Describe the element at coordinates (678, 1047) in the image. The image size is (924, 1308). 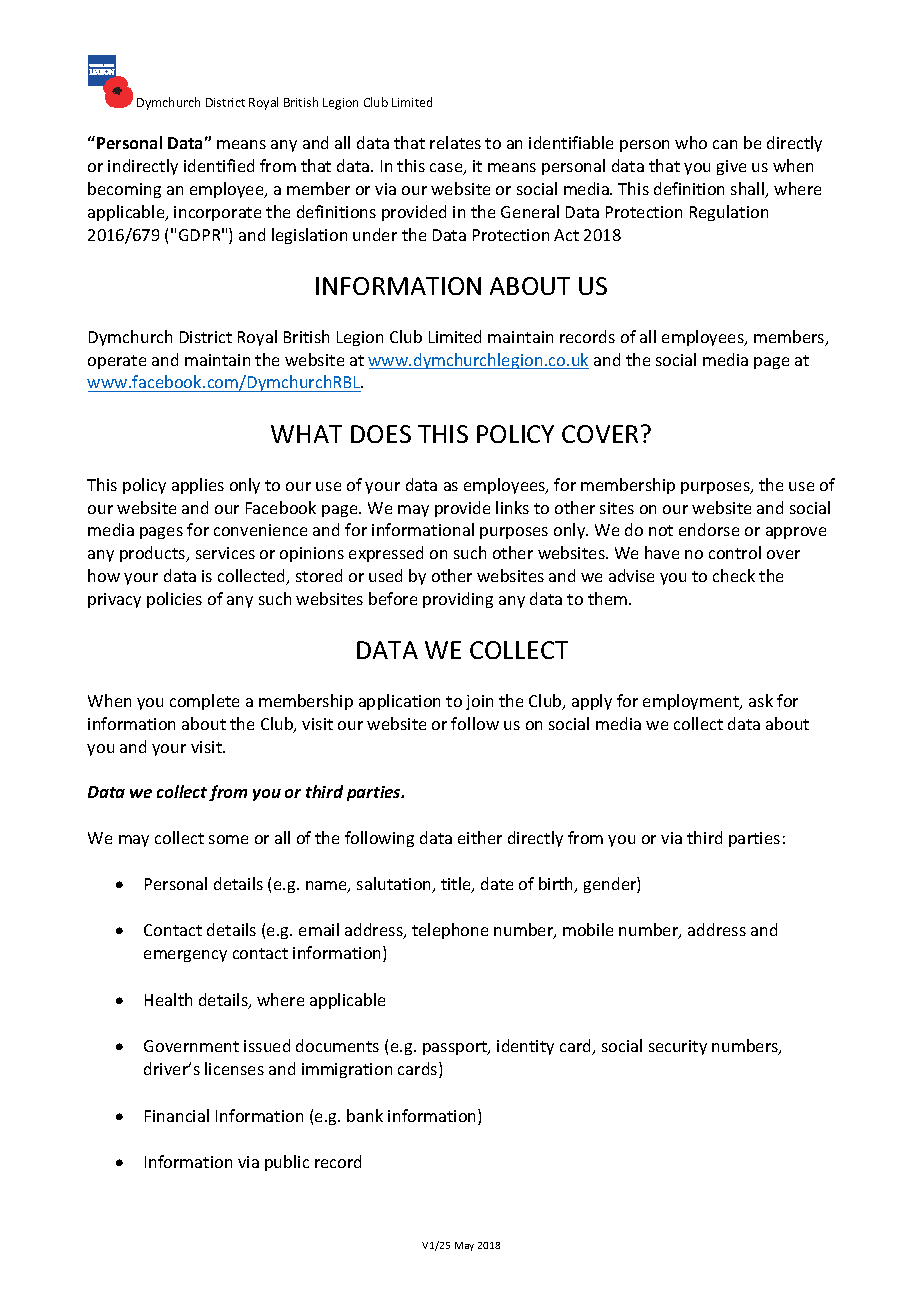
I see `security` at that location.
